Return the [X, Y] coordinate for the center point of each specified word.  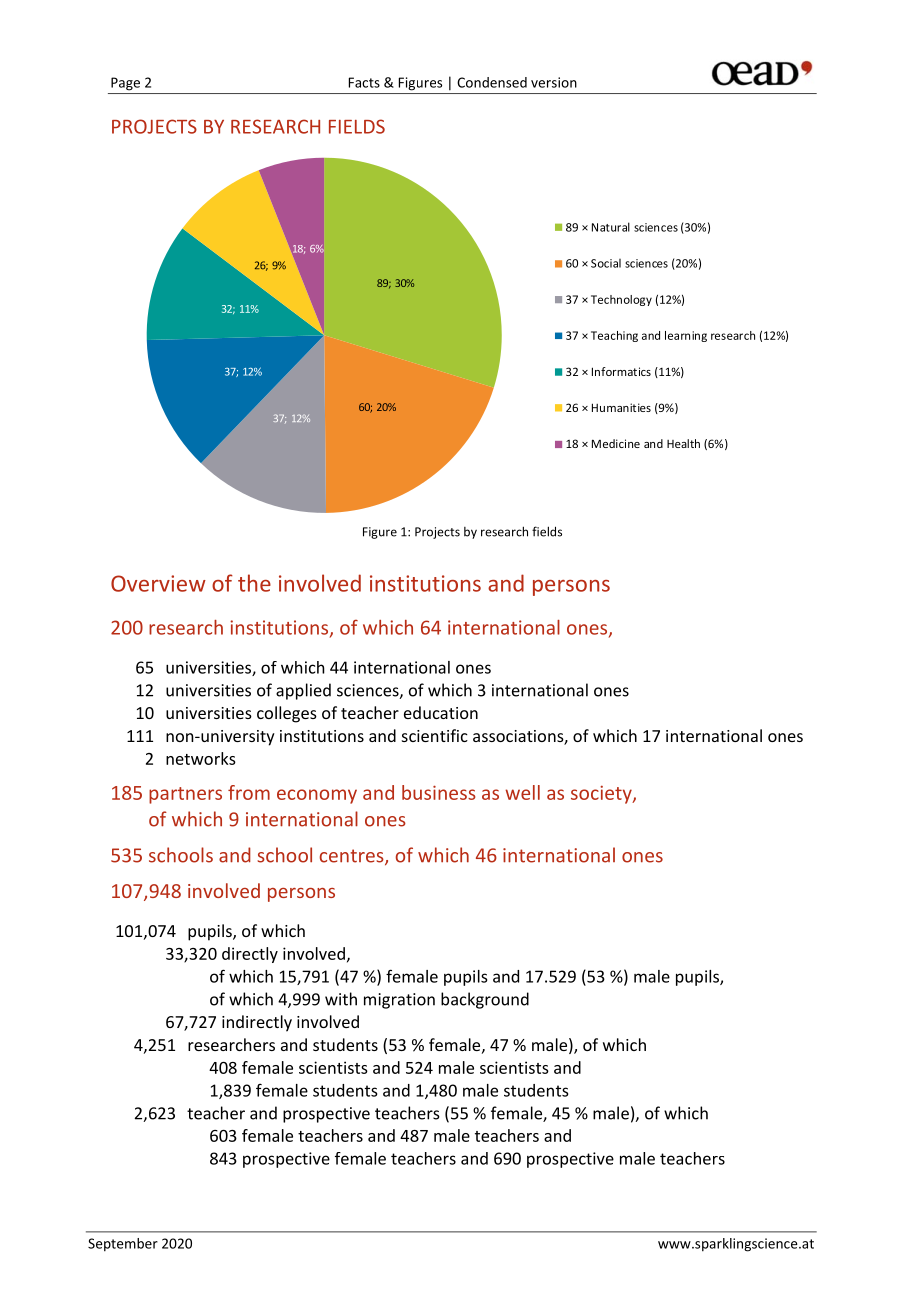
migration [399, 1001]
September [123, 1245]
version [554, 82]
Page [125, 84]
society [602, 794]
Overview [158, 583]
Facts [364, 82]
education [441, 712]
